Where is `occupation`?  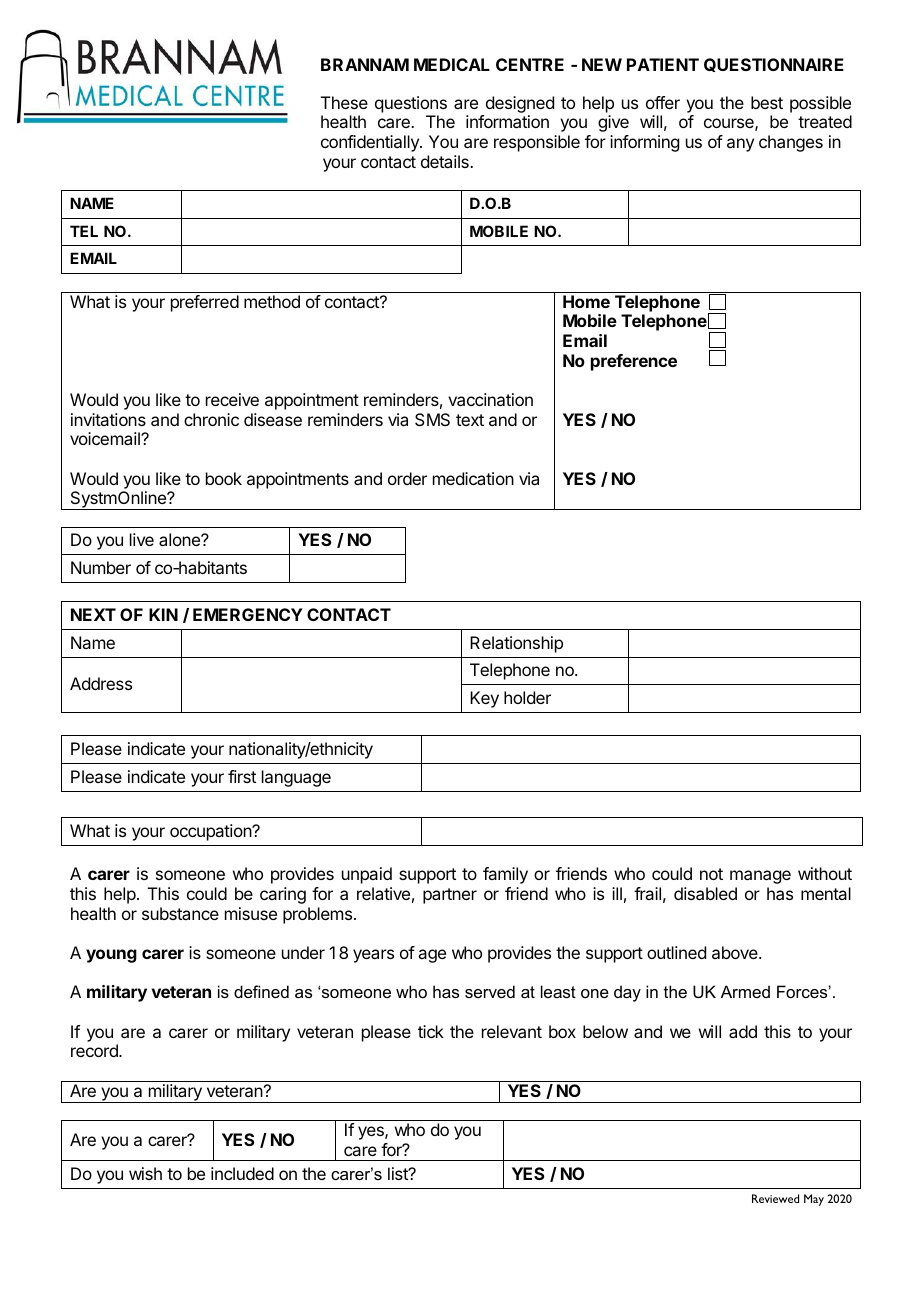 occupation is located at coordinates (211, 832).
